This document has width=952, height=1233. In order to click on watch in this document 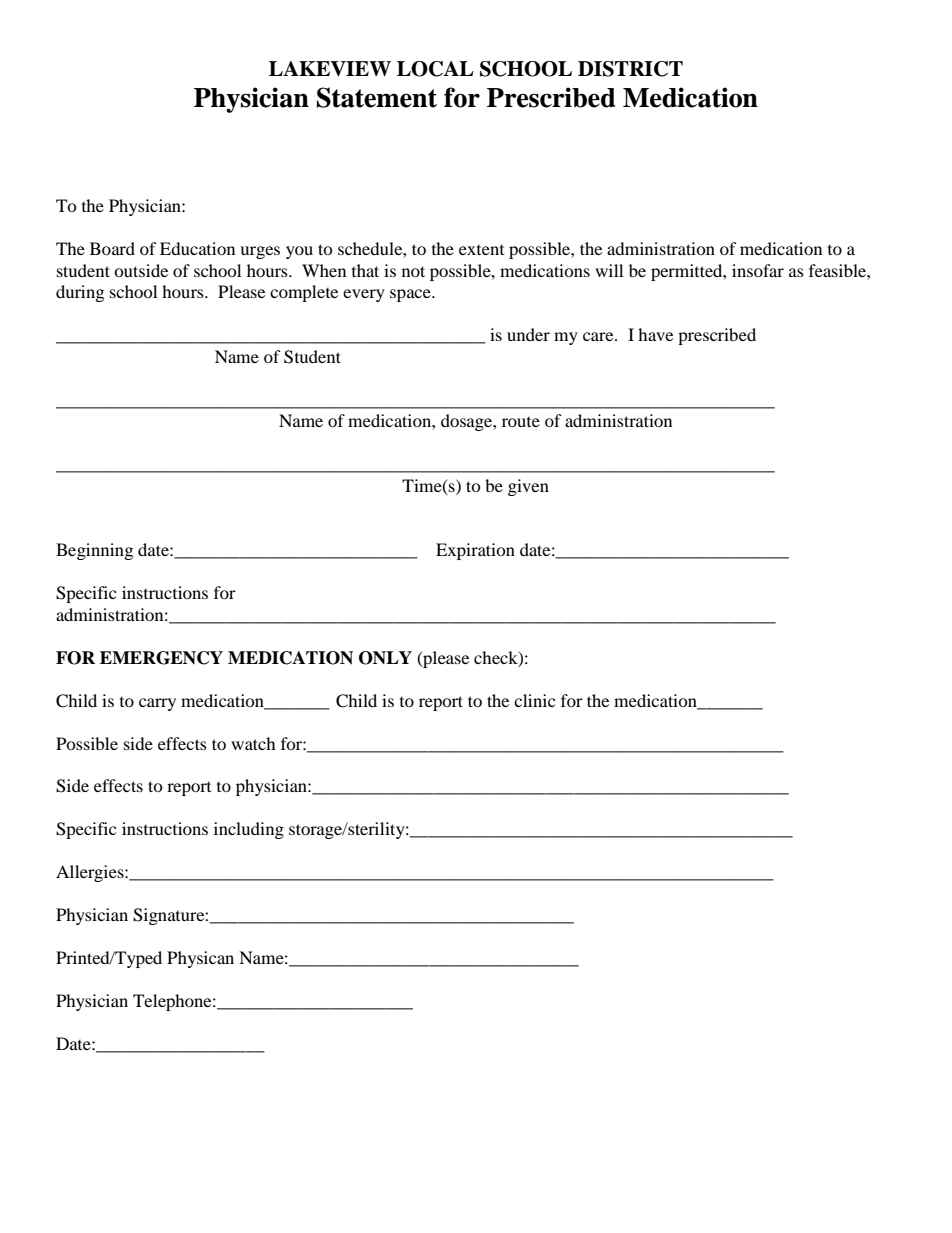, I will do `click(253, 743)`.
